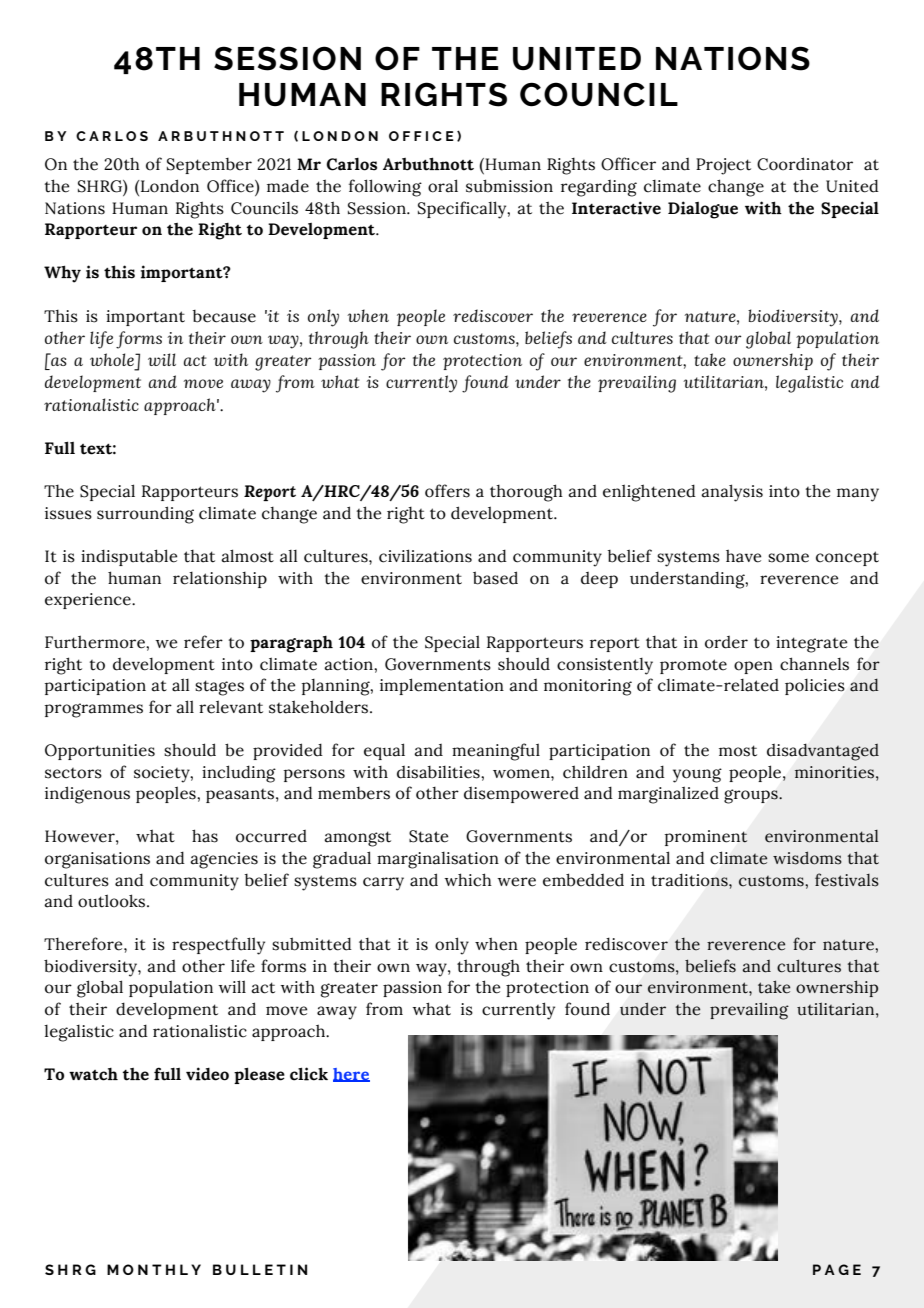 Image resolution: width=924 pixels, height=1308 pixels. What do you see at coordinates (207, 1074) in the screenshot?
I see `video` at bounding box center [207, 1074].
